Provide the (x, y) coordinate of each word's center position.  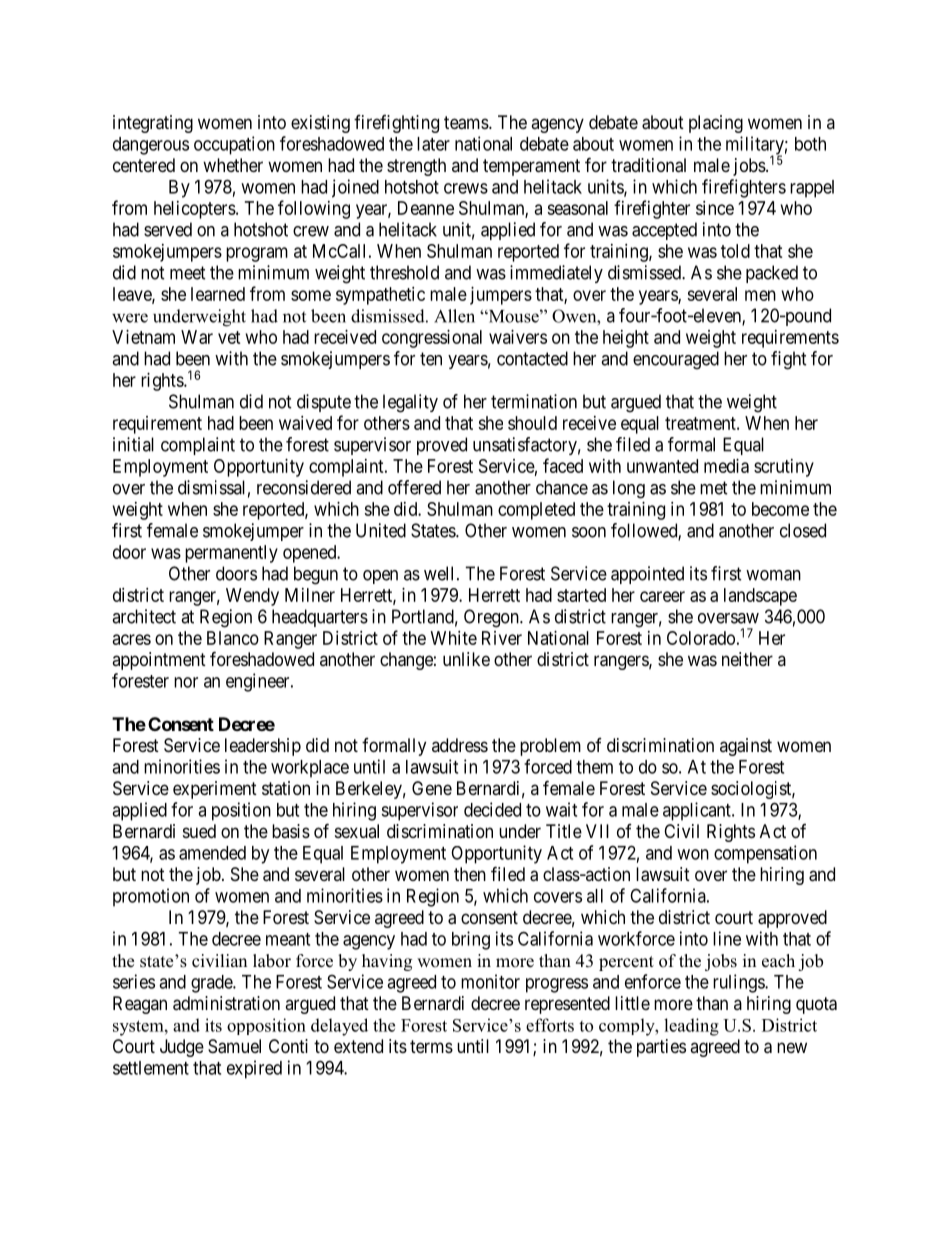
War (197, 337)
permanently (231, 554)
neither (747, 659)
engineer (259, 682)
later (433, 144)
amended (212, 853)
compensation (765, 854)
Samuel (234, 1046)
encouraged (676, 360)
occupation (234, 145)
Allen (454, 316)
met (714, 488)
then (470, 874)
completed (536, 511)
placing (716, 124)
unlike (466, 659)
